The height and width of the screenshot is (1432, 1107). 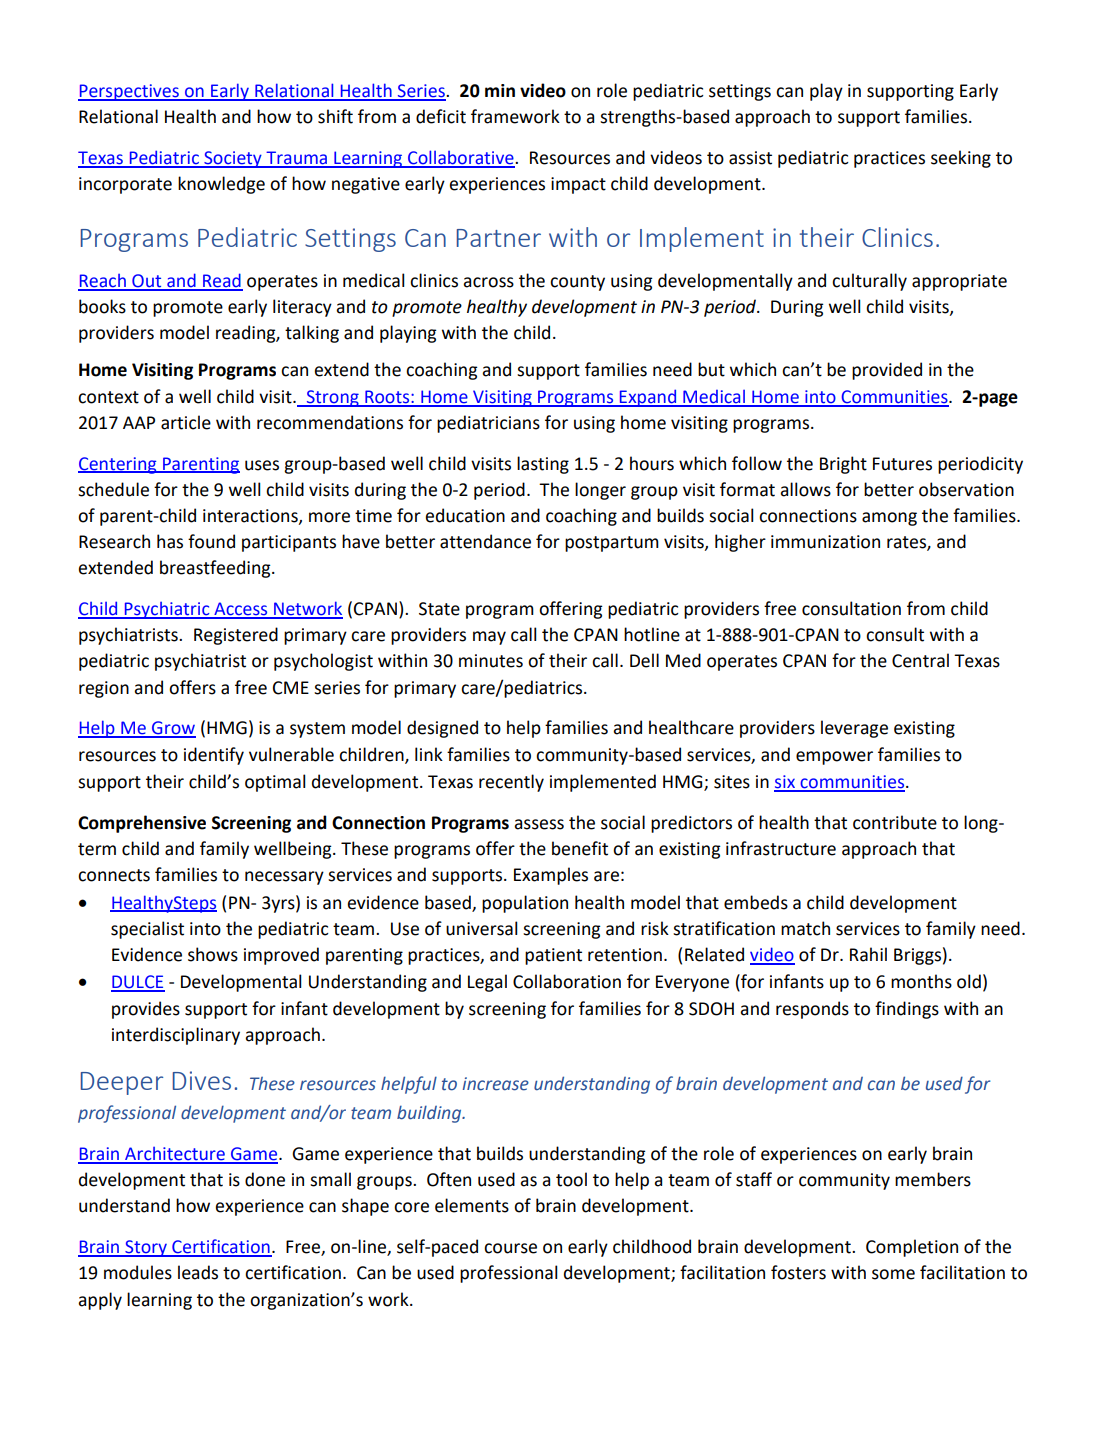 I want to click on course, so click(x=510, y=1248).
